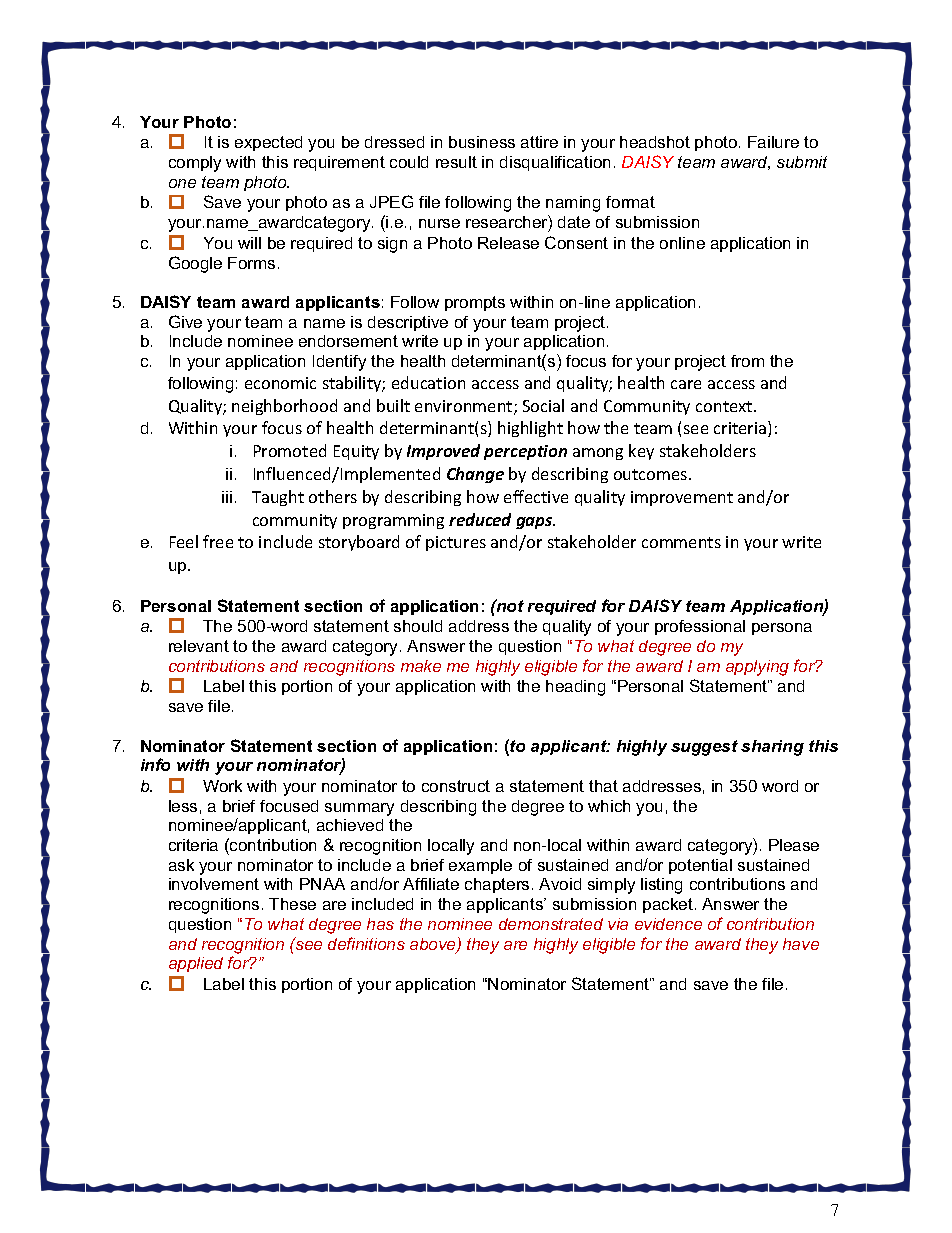 The width and height of the screenshot is (952, 1233). Describe the element at coordinates (196, 964) in the screenshot. I see `applied` at that location.
